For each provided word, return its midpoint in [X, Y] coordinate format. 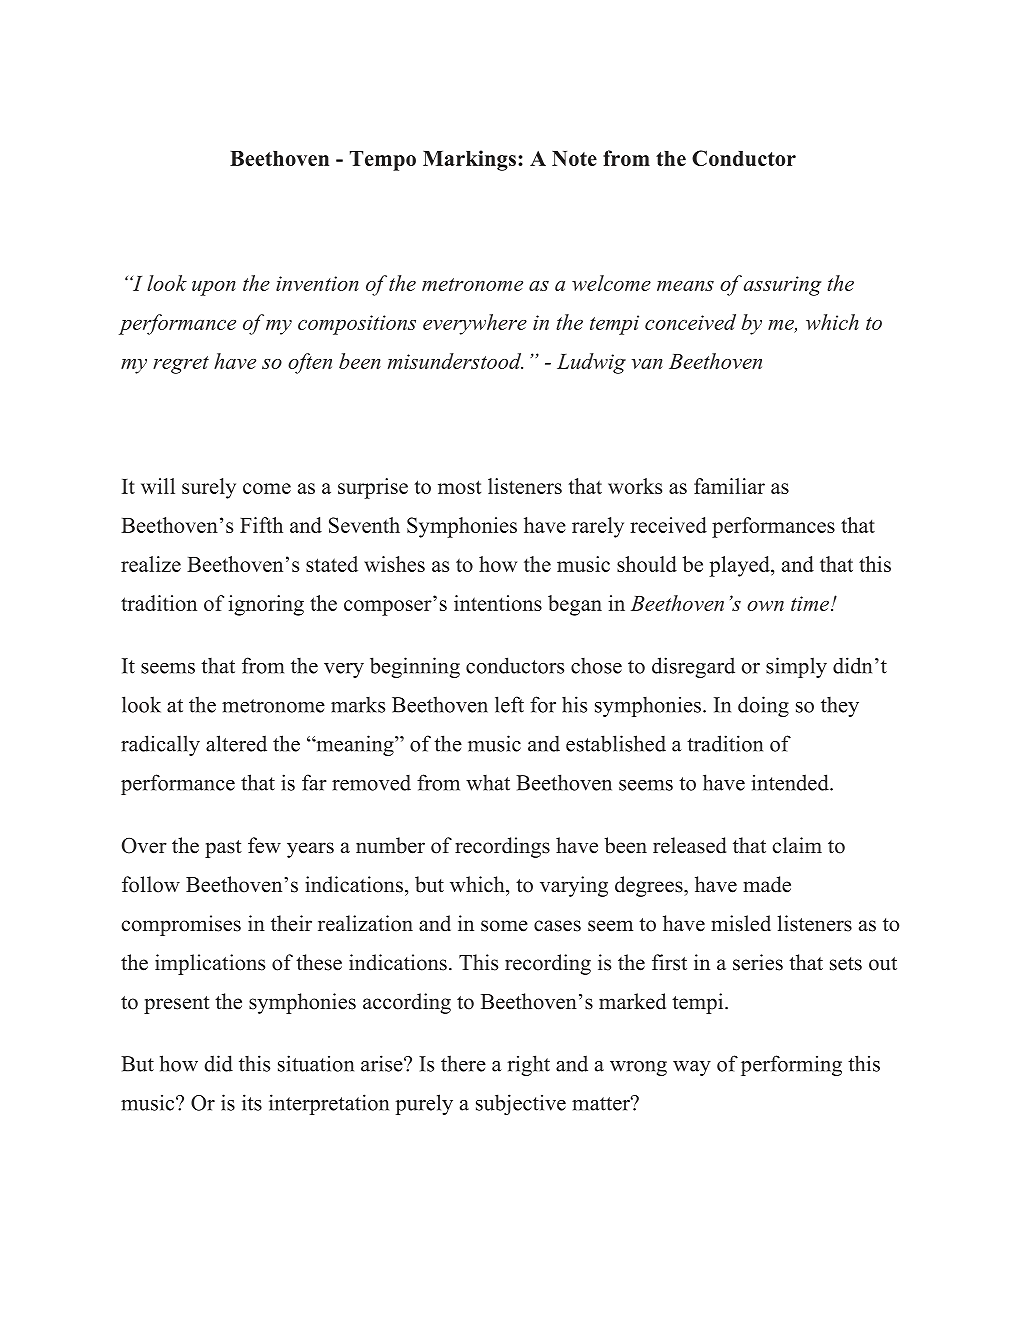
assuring [782, 286]
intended [791, 782]
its [252, 1102]
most [459, 487]
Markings [469, 160]
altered [236, 743]
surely [209, 488]
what [488, 782]
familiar [729, 486]
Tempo [383, 161]
